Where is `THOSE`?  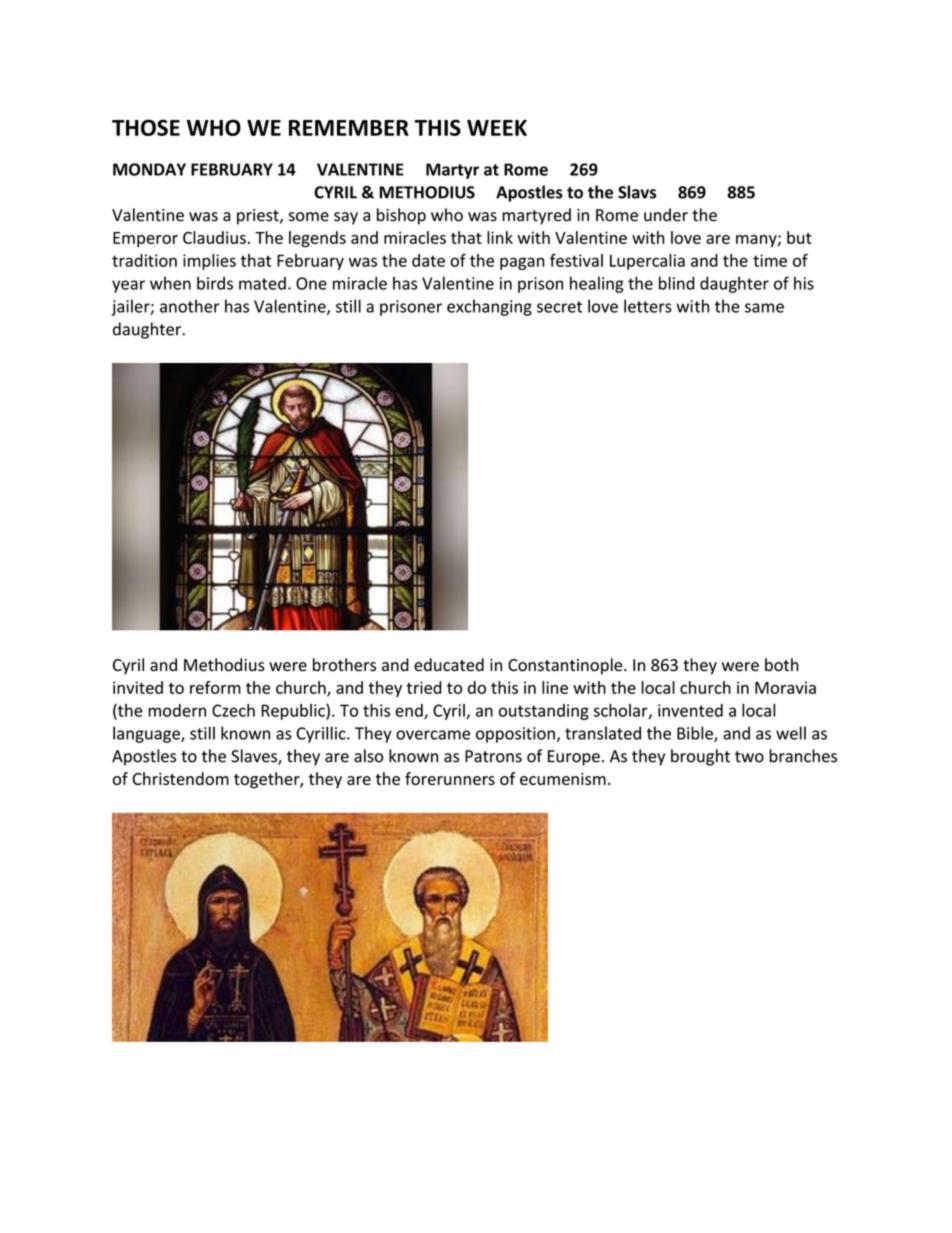 THOSE is located at coordinates (146, 127).
